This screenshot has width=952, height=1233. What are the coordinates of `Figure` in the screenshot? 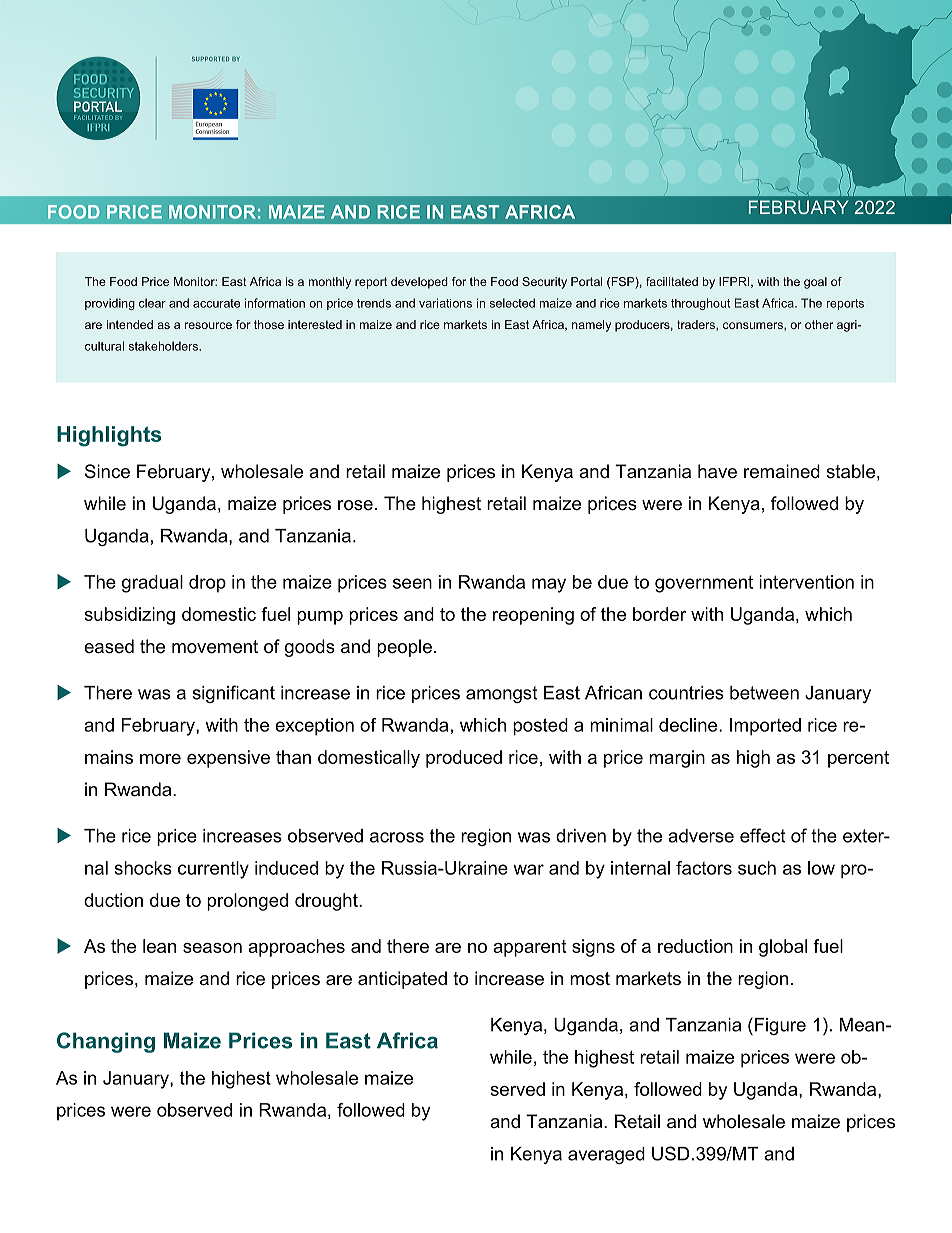 It's located at (780, 1026).
